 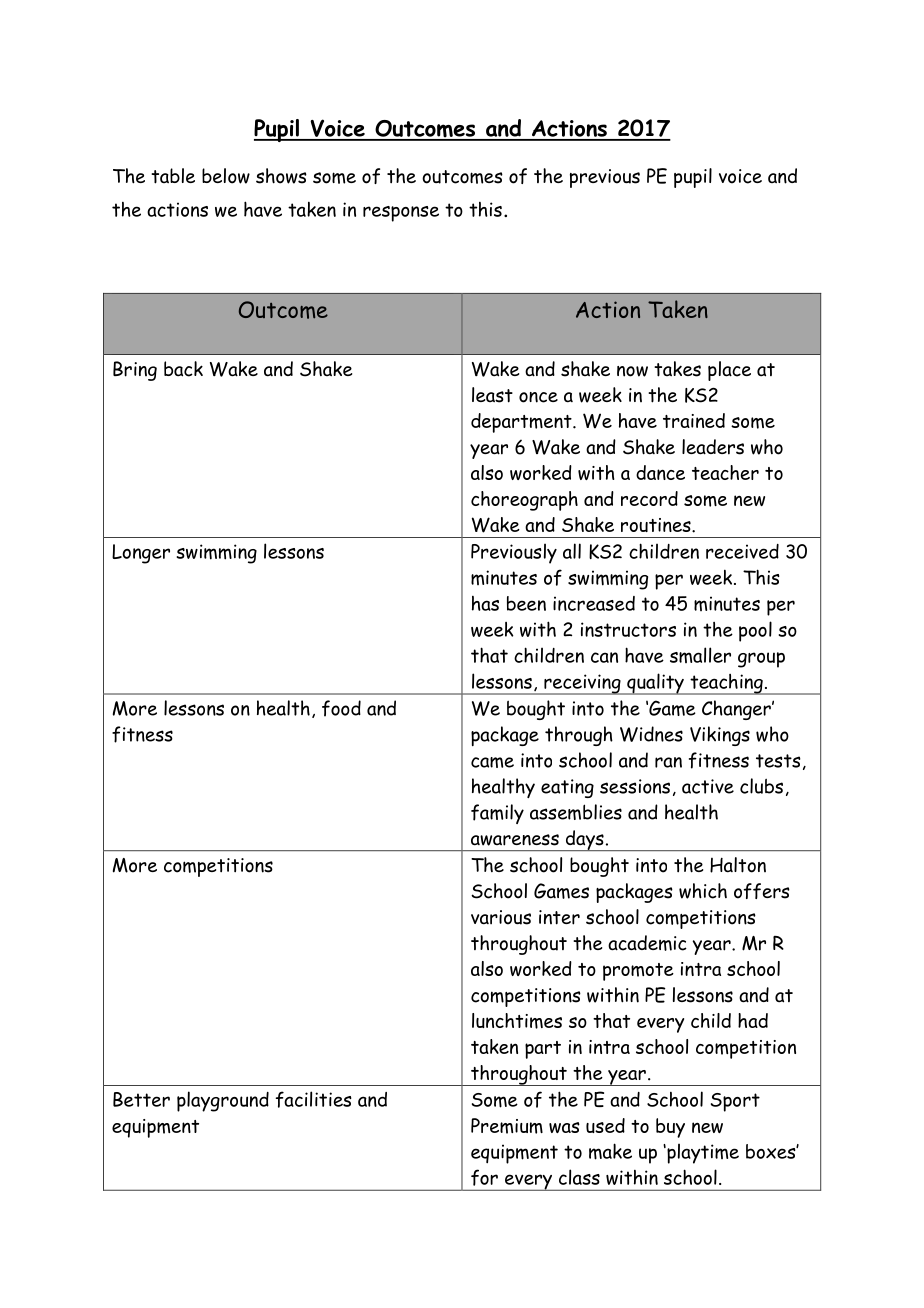 I want to click on response, so click(x=401, y=214).
